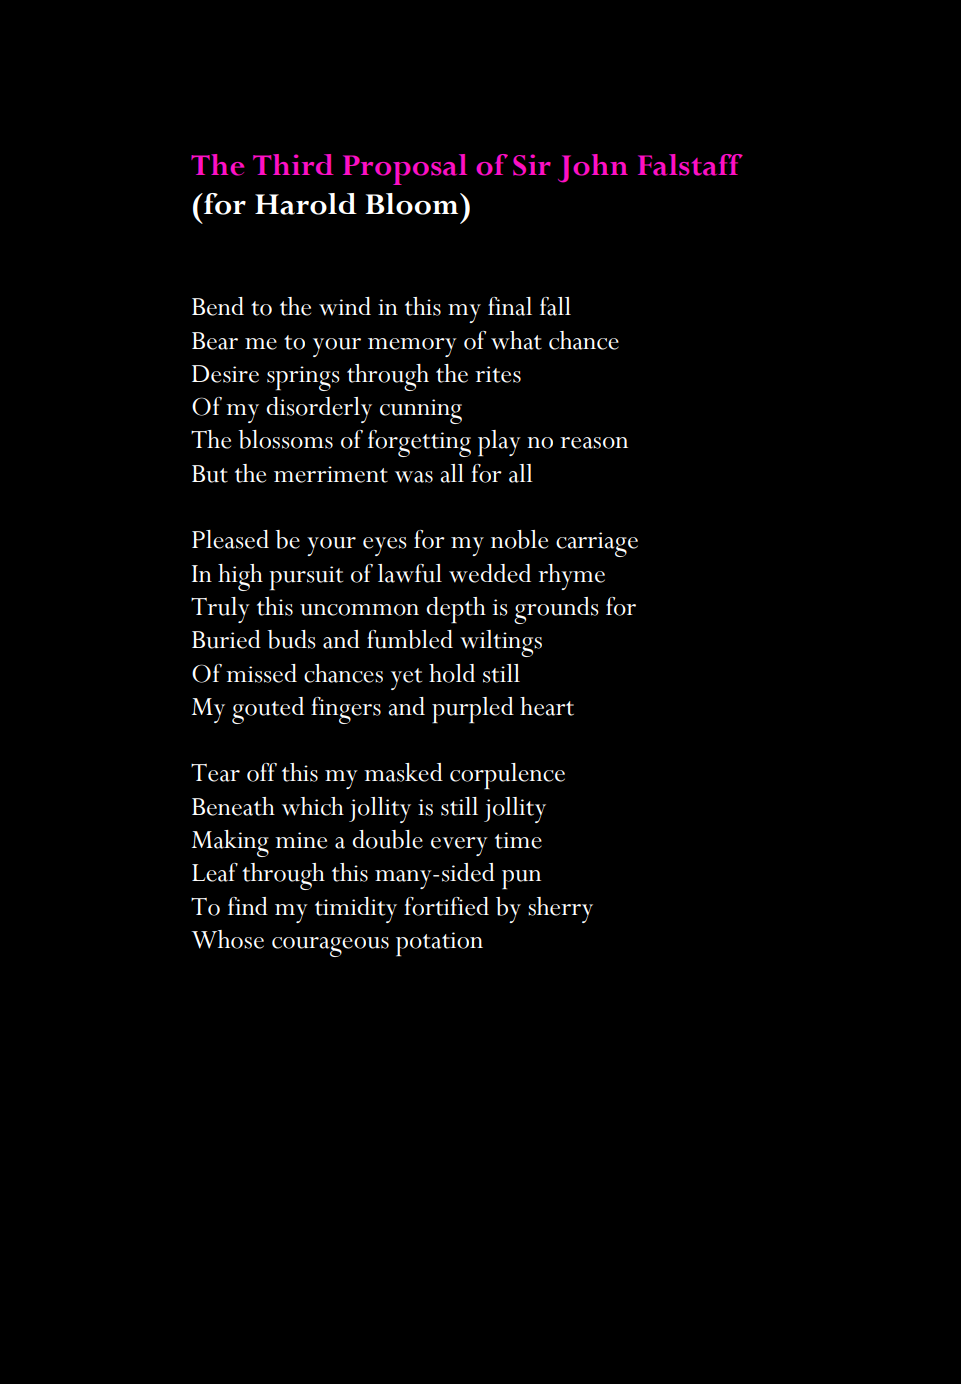 The width and height of the screenshot is (961, 1384). I want to click on find, so click(248, 906).
